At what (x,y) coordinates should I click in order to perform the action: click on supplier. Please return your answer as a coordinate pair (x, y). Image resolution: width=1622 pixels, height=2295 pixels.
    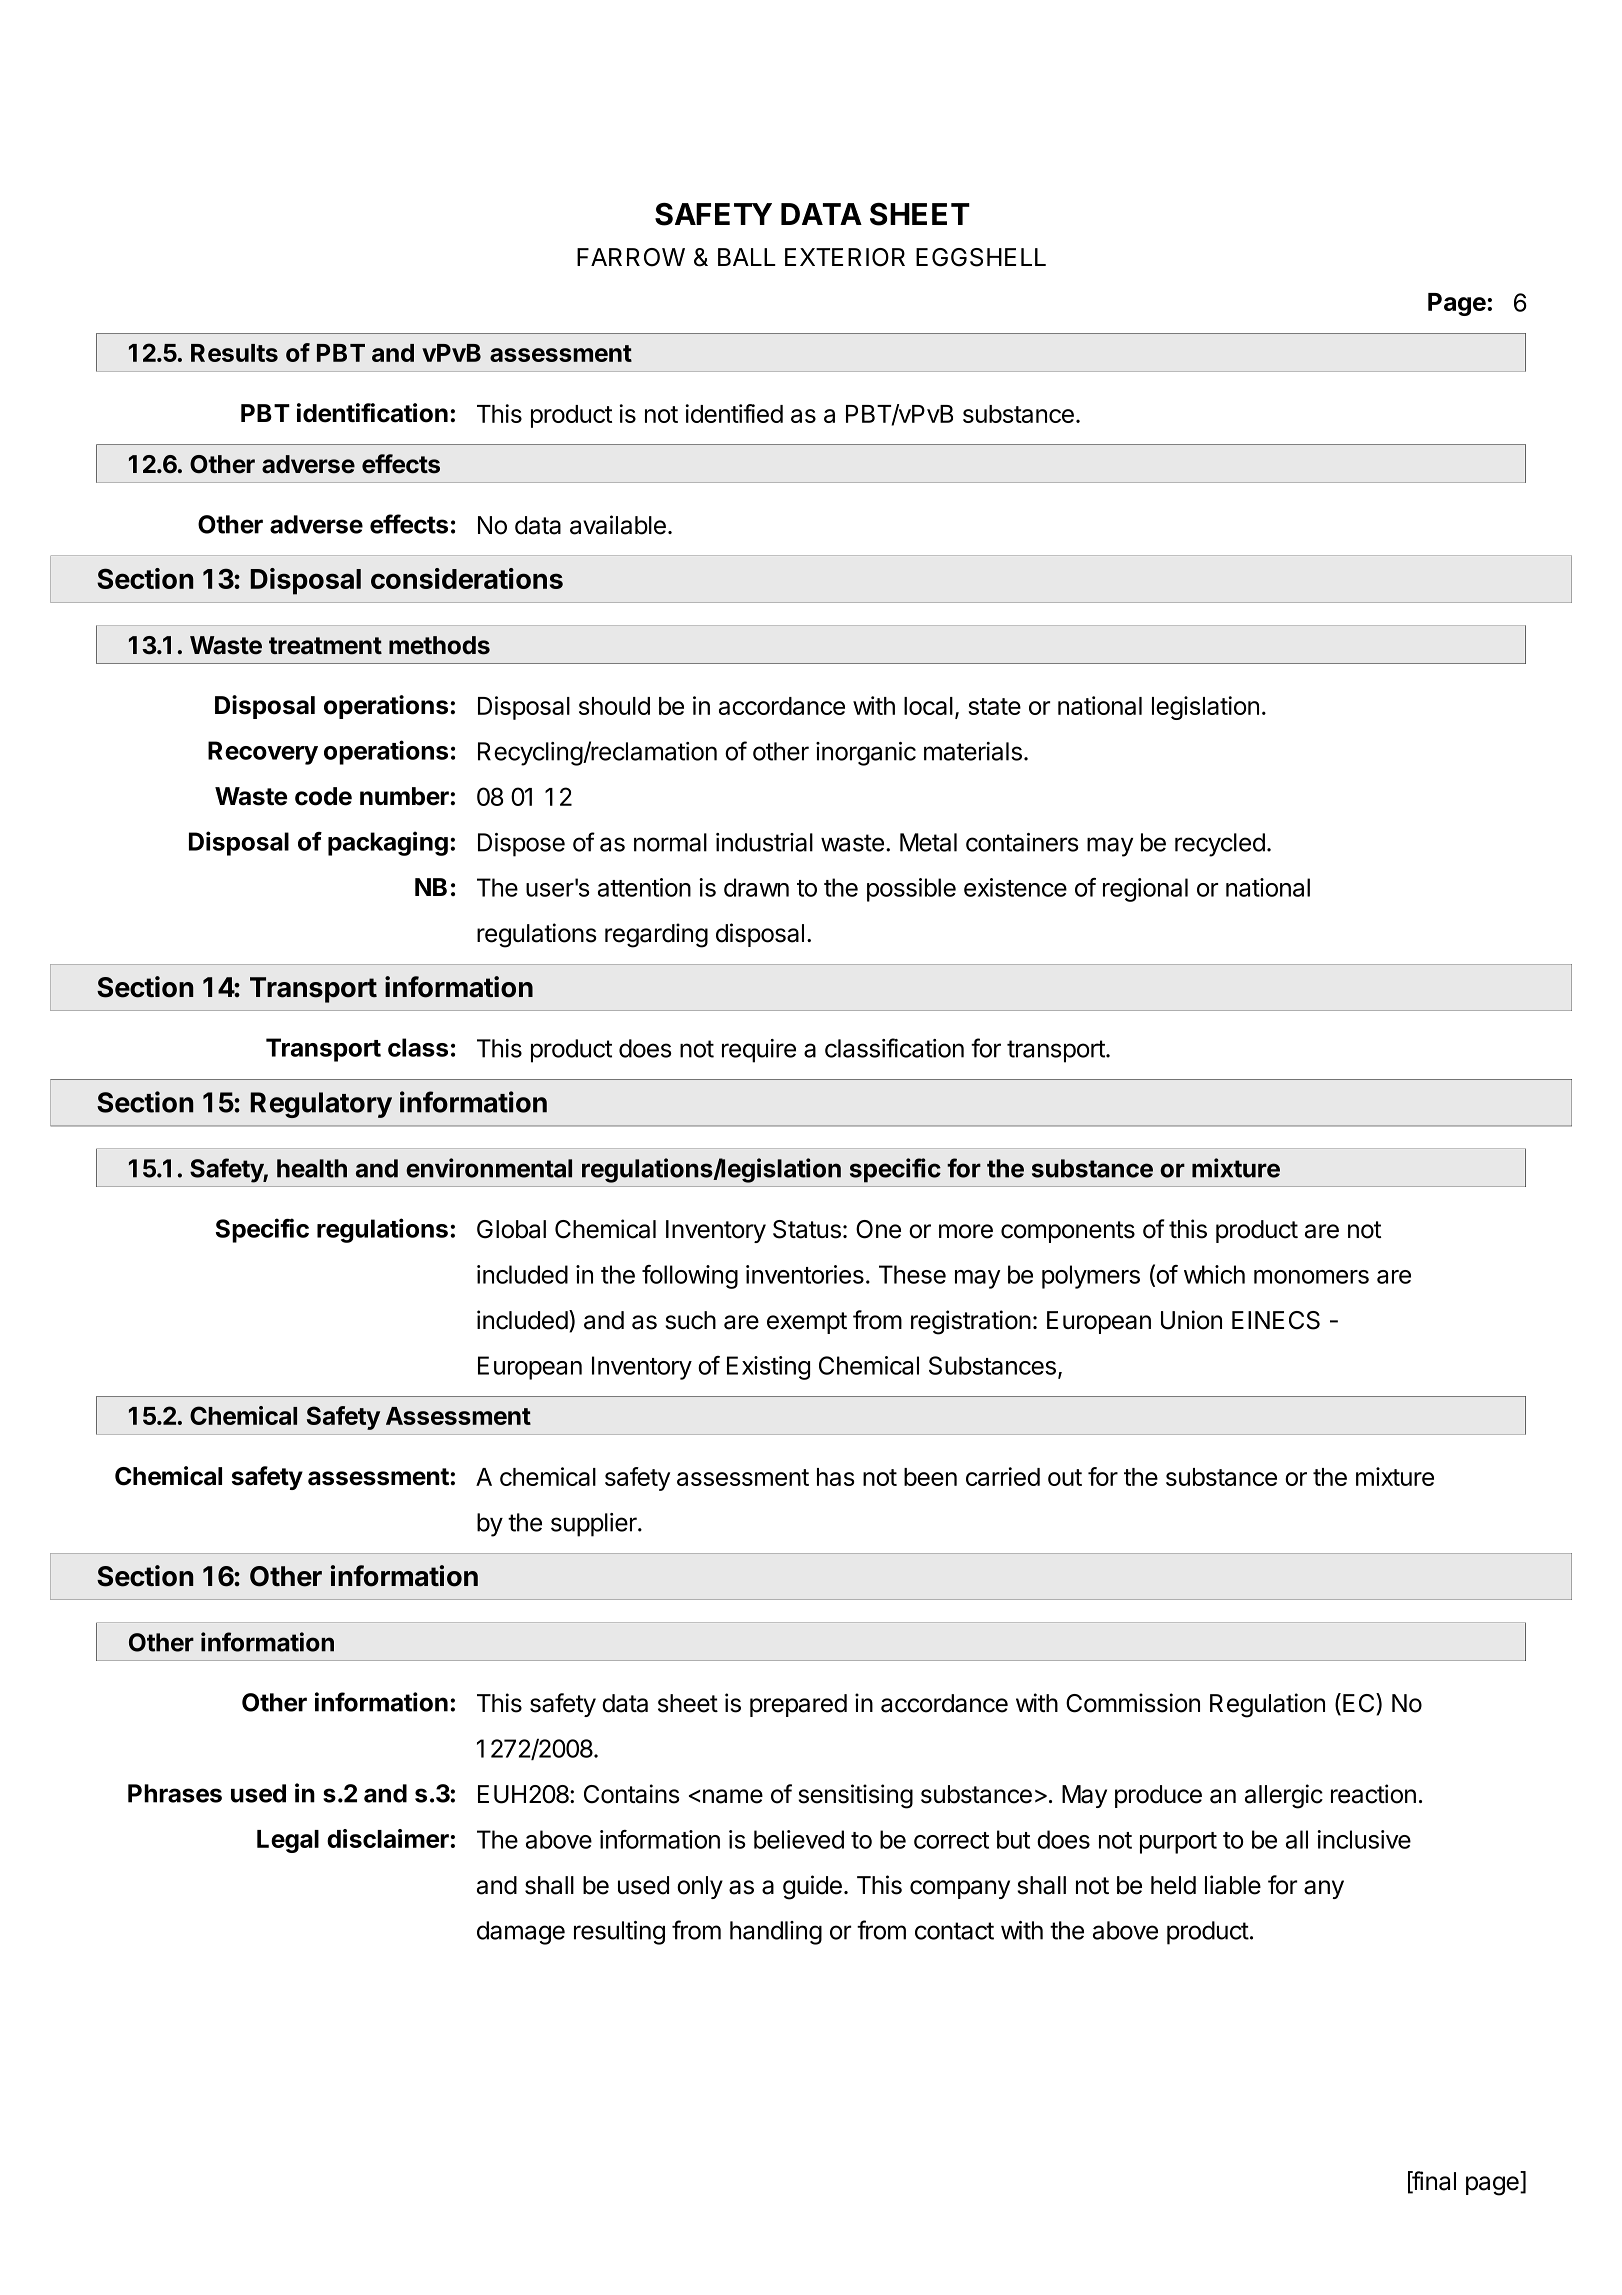
    Looking at the image, I should click on (595, 1525).
